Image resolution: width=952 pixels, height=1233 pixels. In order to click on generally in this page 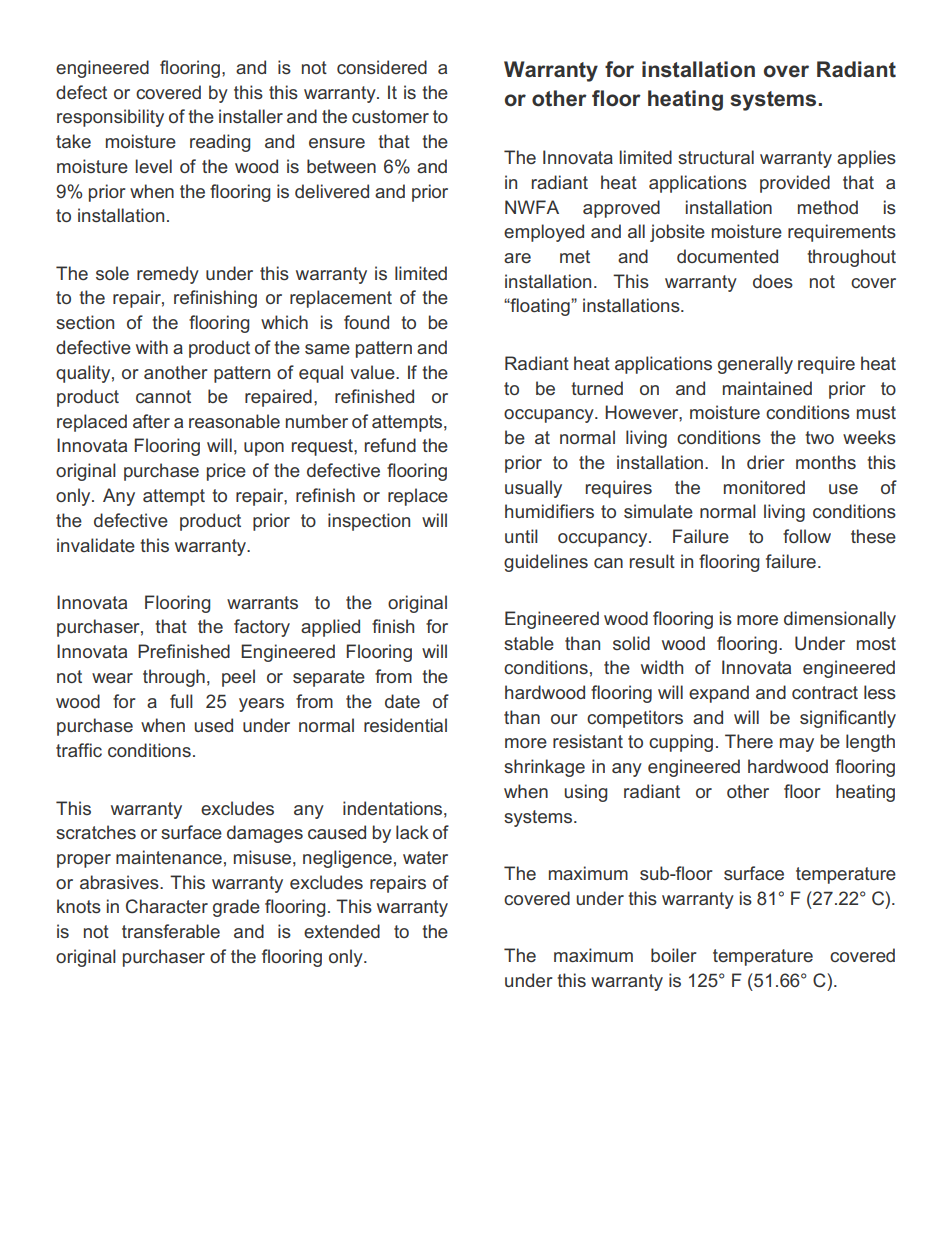, I will do `click(755, 365)`.
